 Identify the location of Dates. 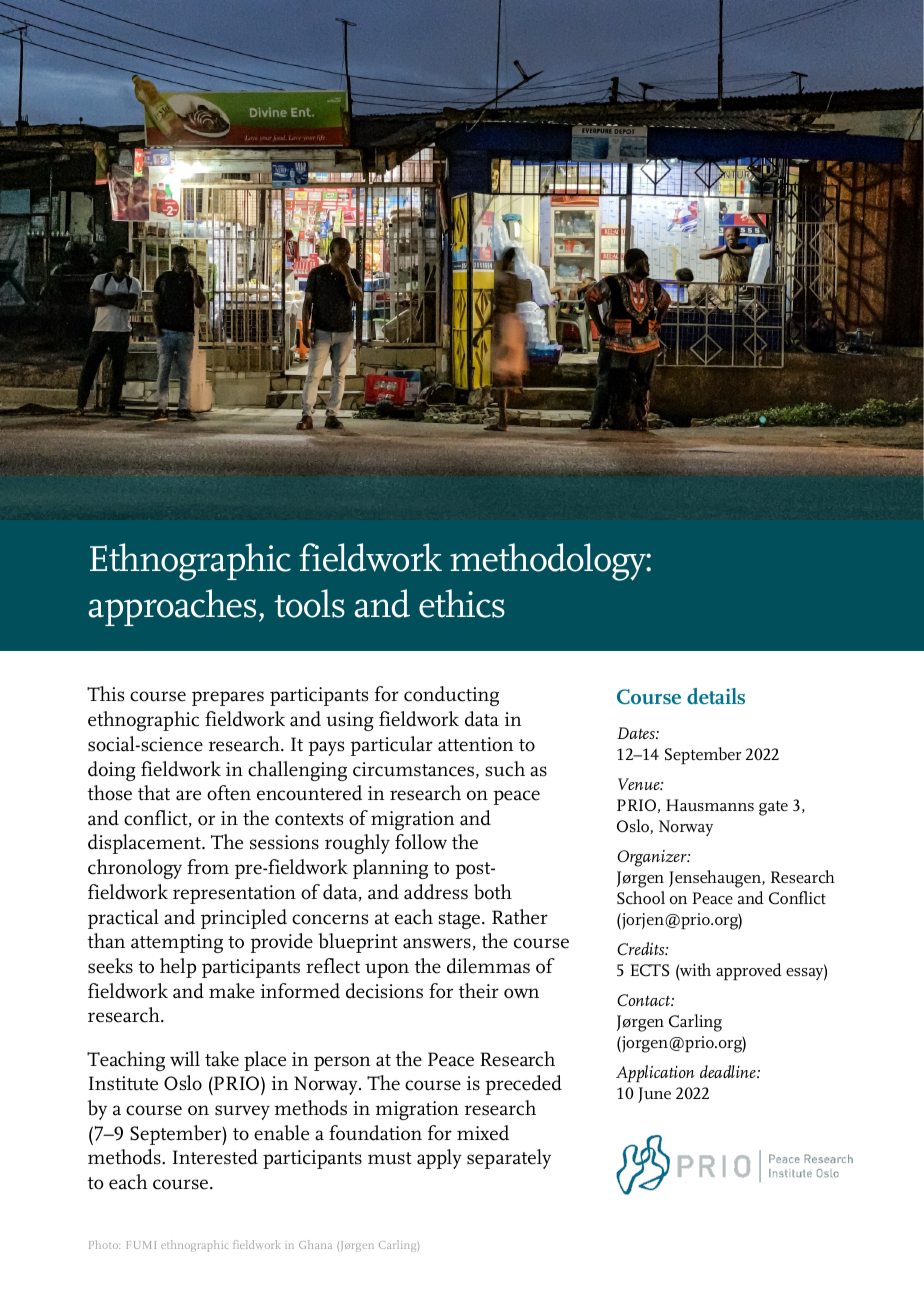
(637, 733).
